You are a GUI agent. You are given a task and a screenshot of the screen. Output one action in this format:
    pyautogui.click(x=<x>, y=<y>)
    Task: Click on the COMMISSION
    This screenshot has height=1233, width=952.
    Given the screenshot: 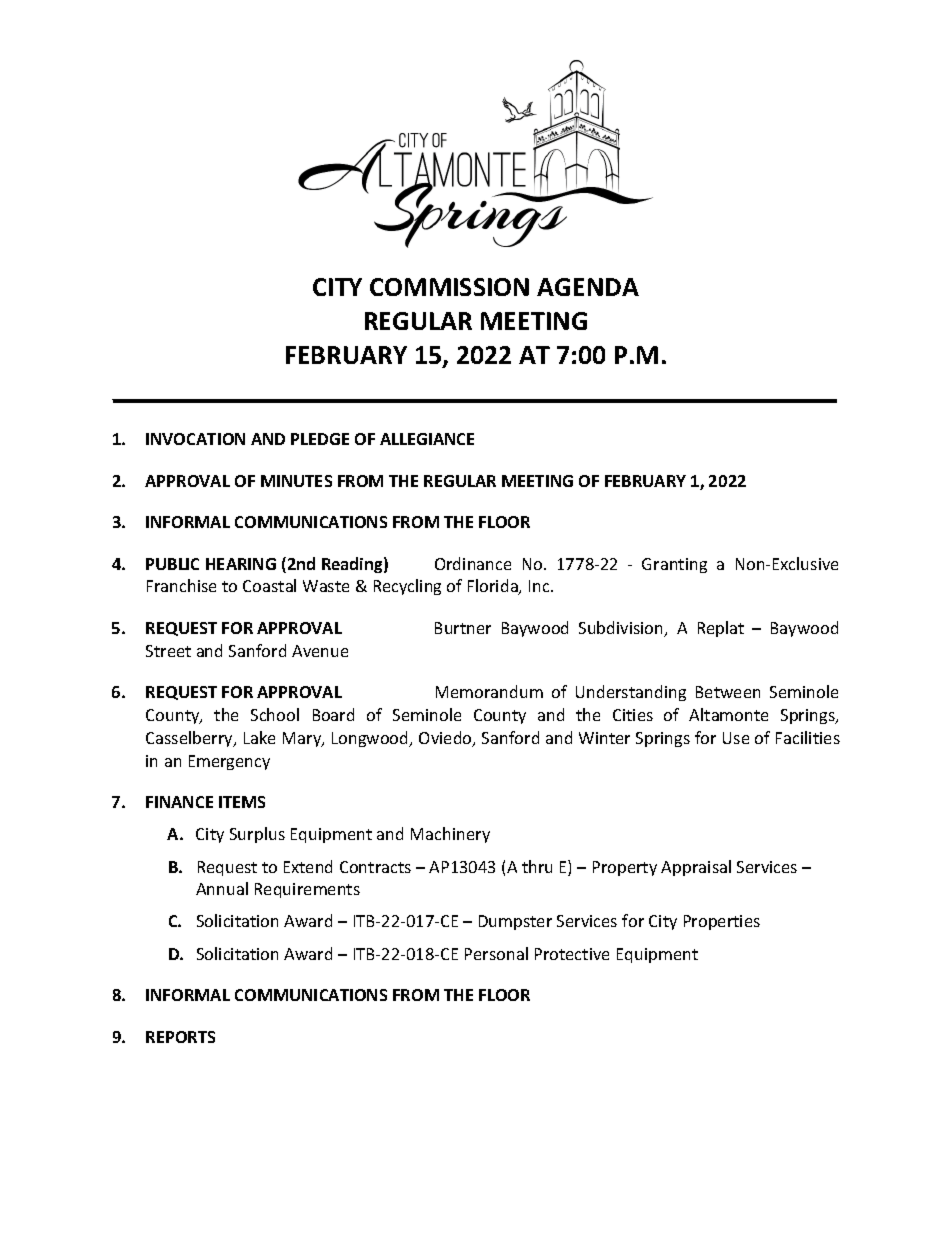 What is the action you would take?
    pyautogui.click(x=449, y=287)
